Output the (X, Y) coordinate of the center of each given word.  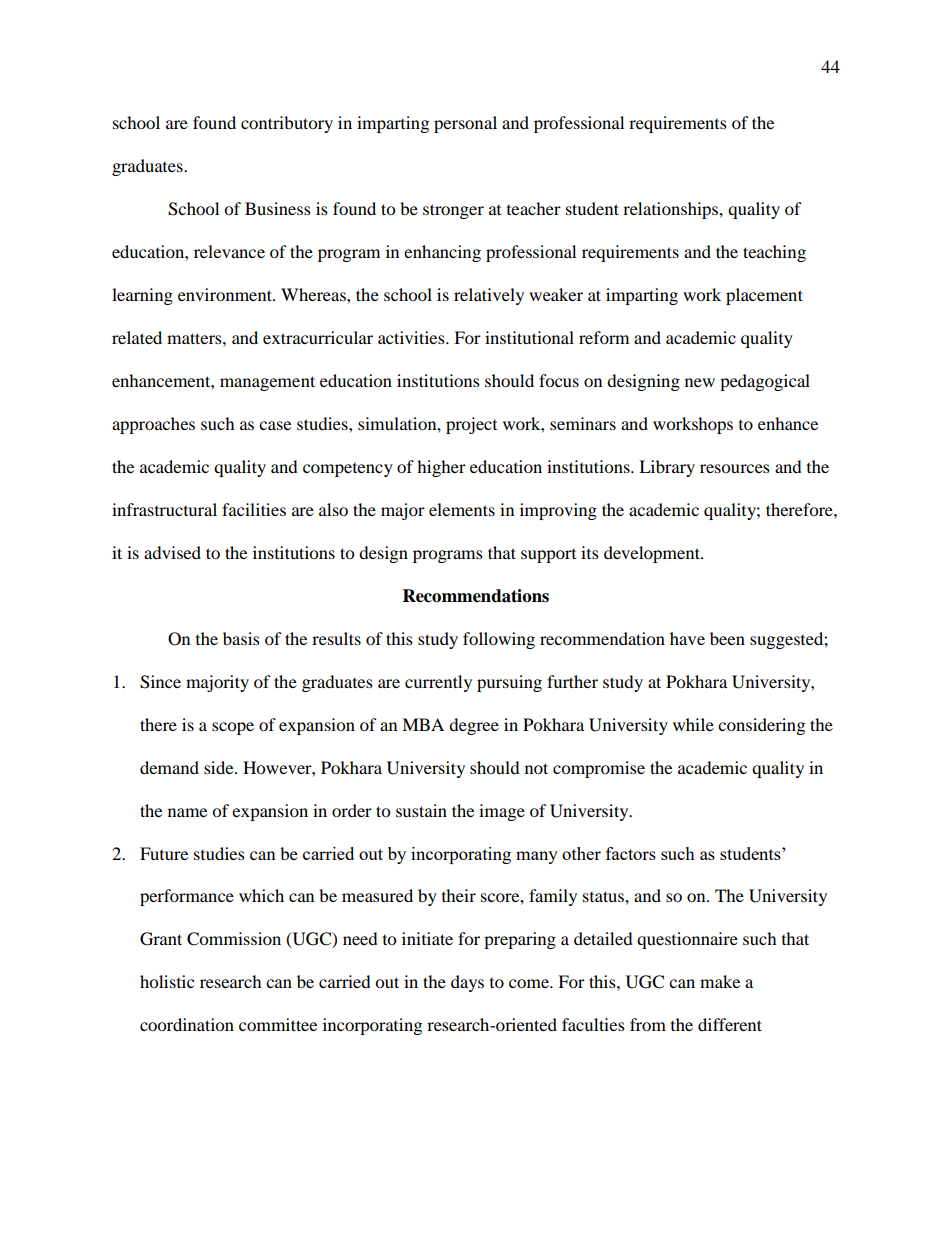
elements (462, 509)
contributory (287, 124)
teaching (774, 253)
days (467, 983)
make (720, 981)
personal (465, 124)
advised (172, 552)
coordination (187, 1024)
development (653, 554)
